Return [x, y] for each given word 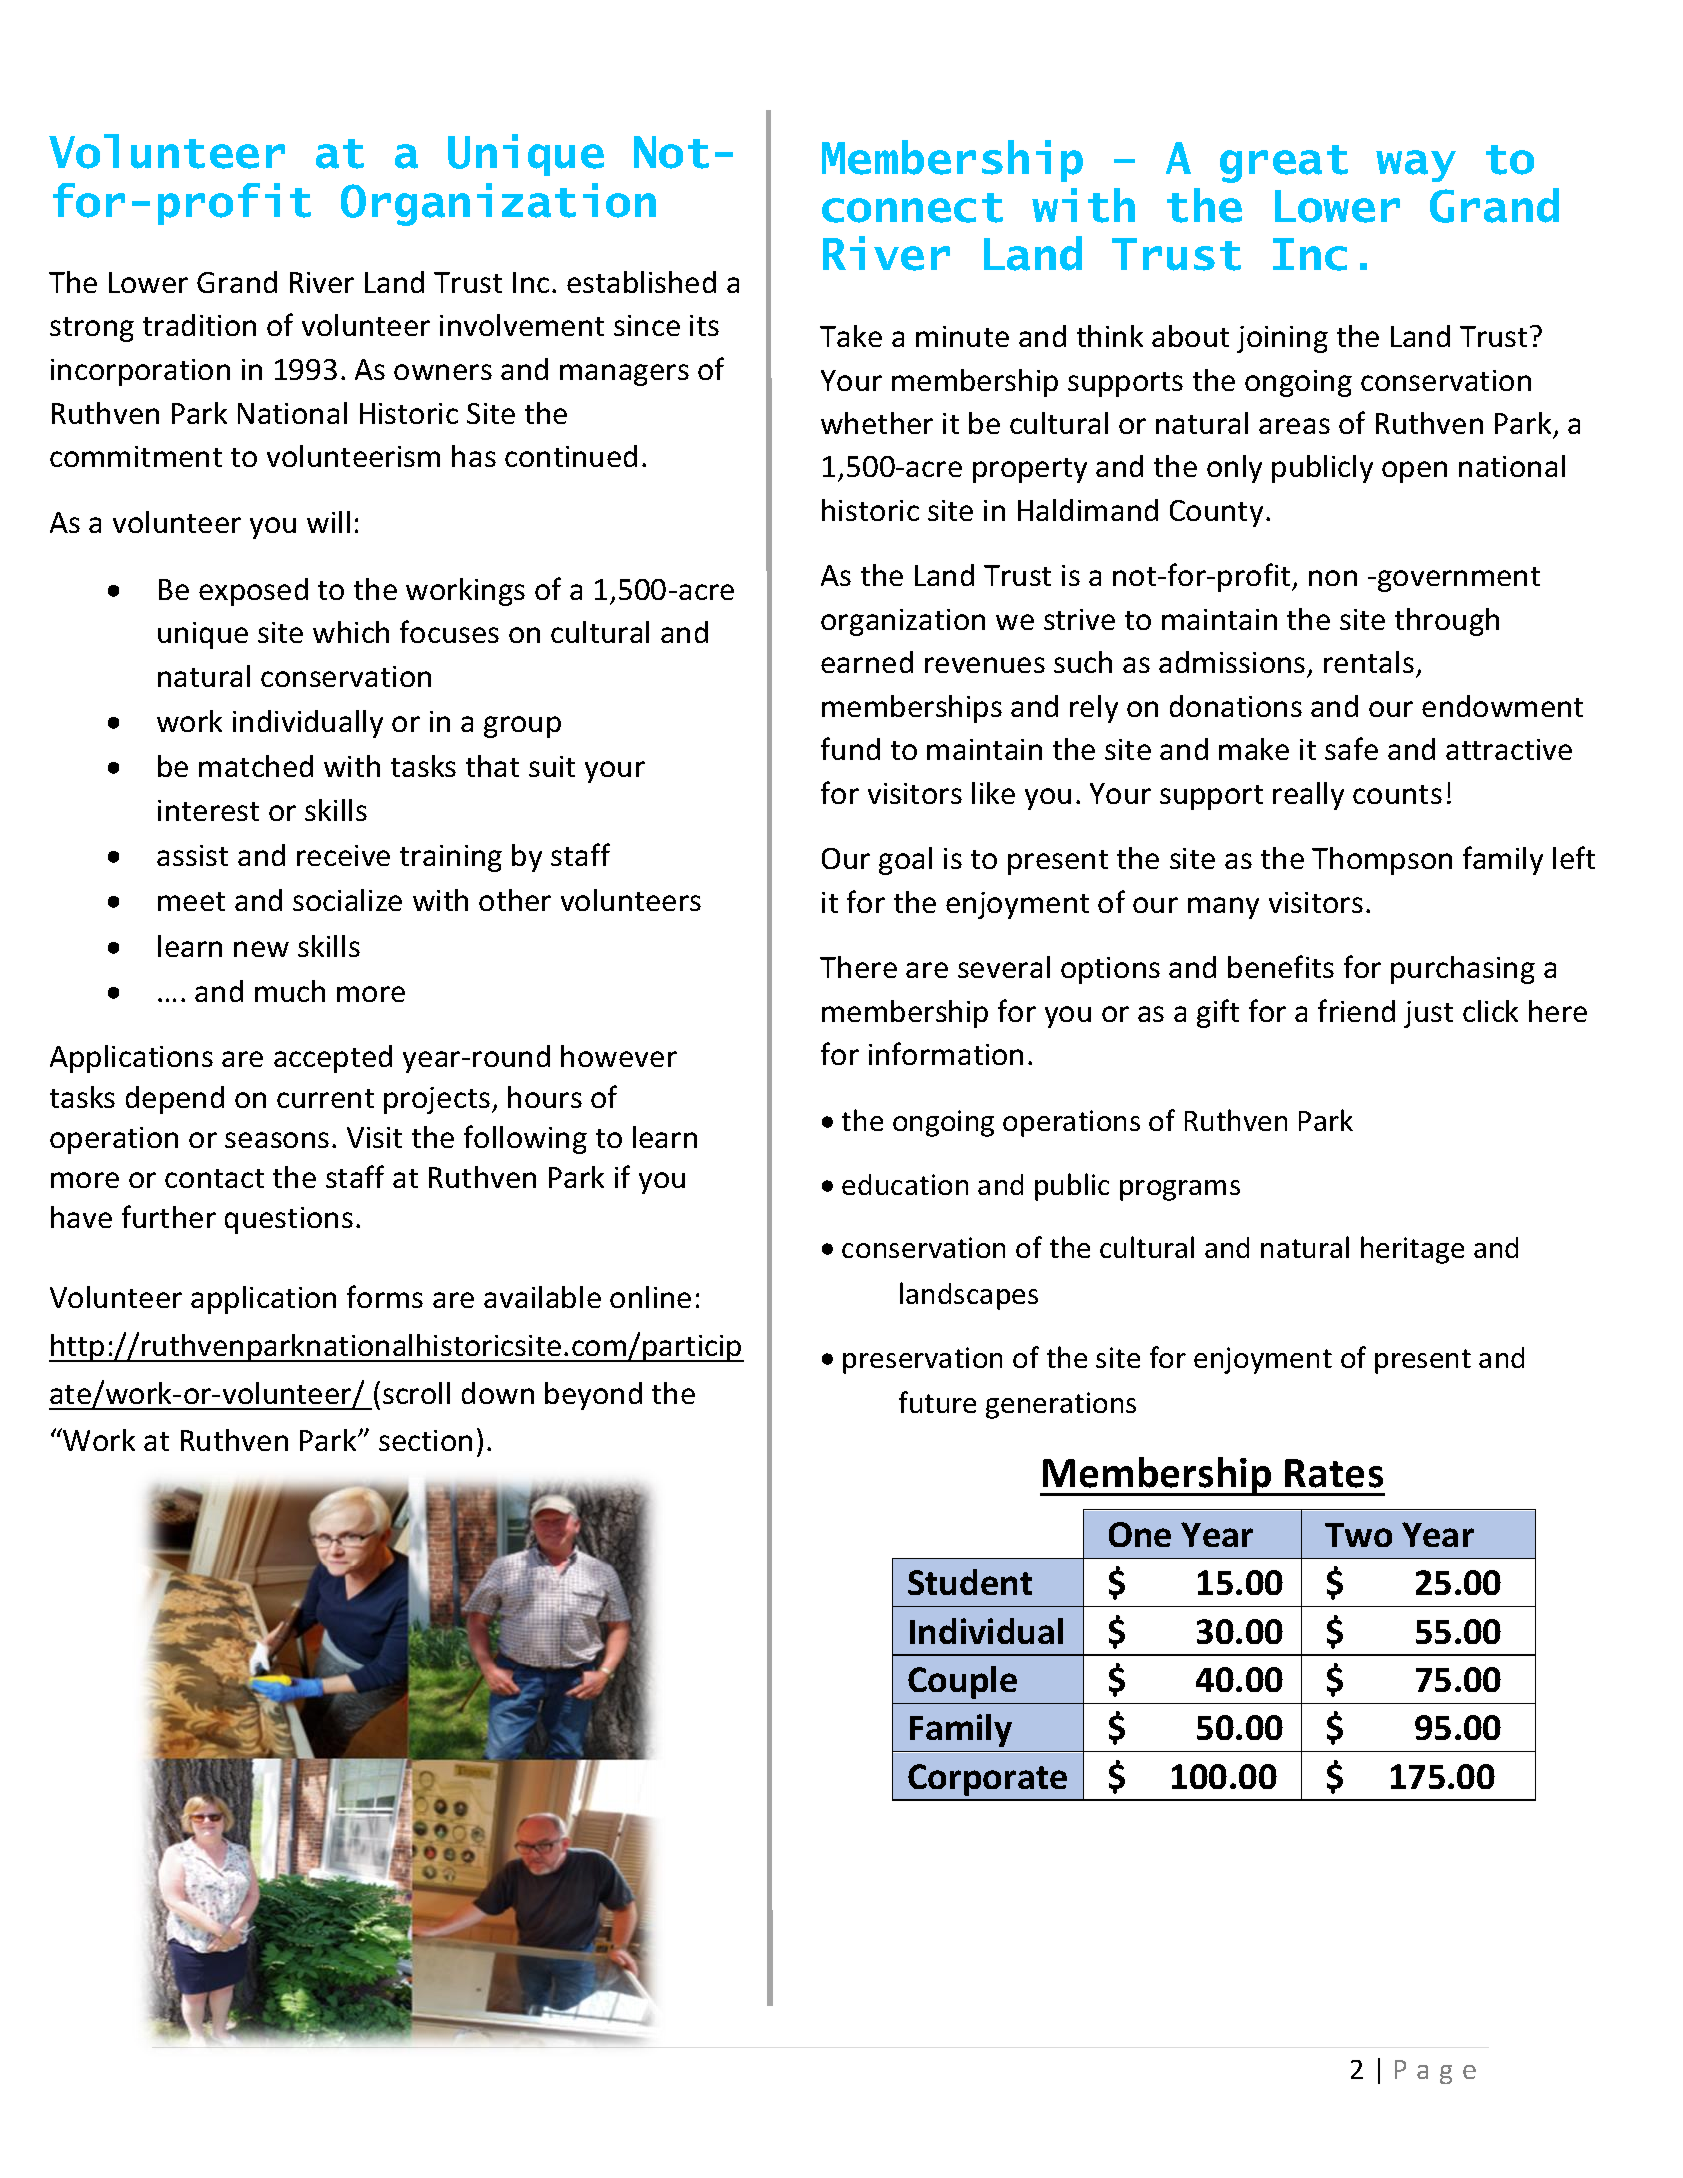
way [1416, 166]
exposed [253, 592]
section [425, 1440]
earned [867, 662]
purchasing [1463, 970]
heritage [1412, 1250]
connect [912, 208]
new [261, 949]
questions [289, 1220]
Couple [962, 1682]
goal [905, 861]
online [650, 1297]
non [1333, 578]
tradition [199, 325]
